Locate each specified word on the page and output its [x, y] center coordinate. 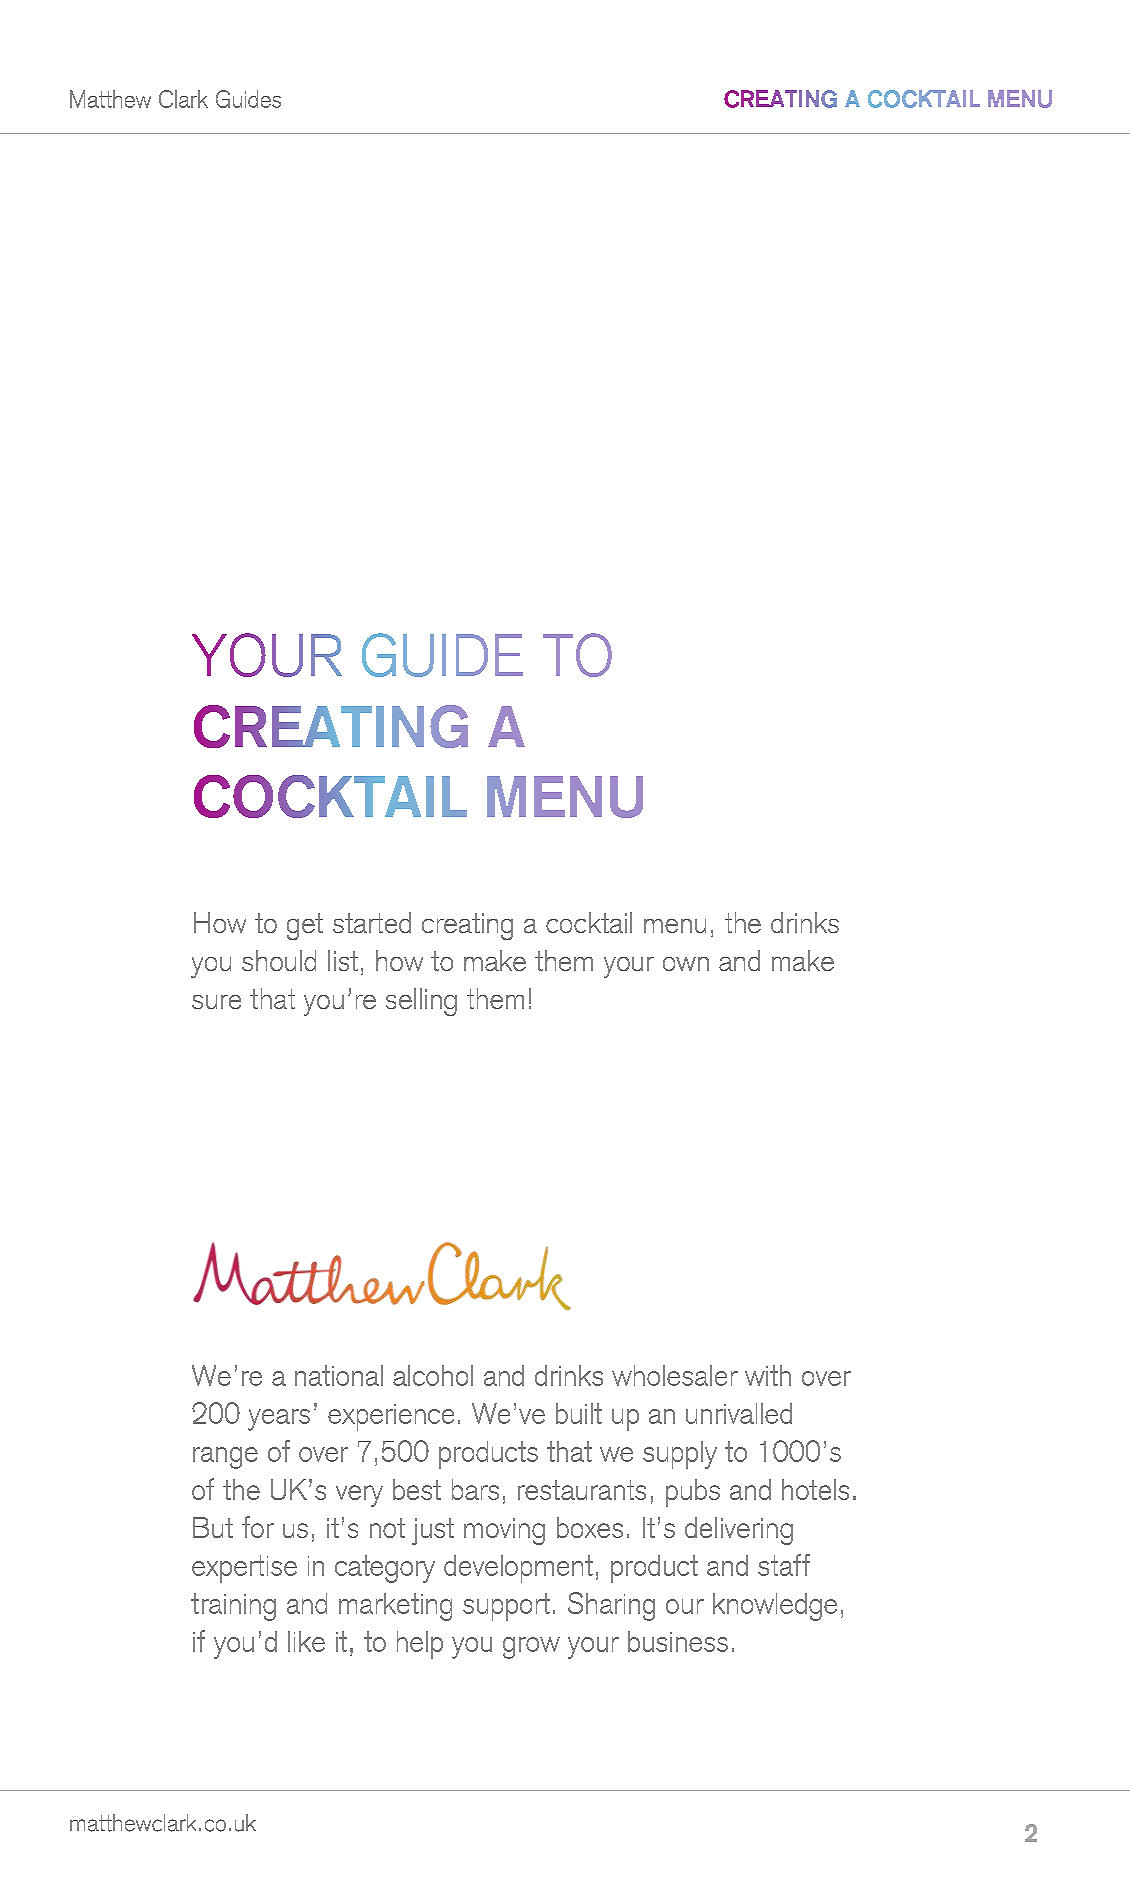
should [279, 960]
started [372, 922]
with [768, 1375]
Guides [248, 99]
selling [421, 1002]
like [306, 1641]
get [305, 926]
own [686, 964]
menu [675, 926]
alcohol [433, 1375]
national [339, 1375]
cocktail [589, 922]
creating [467, 926]
